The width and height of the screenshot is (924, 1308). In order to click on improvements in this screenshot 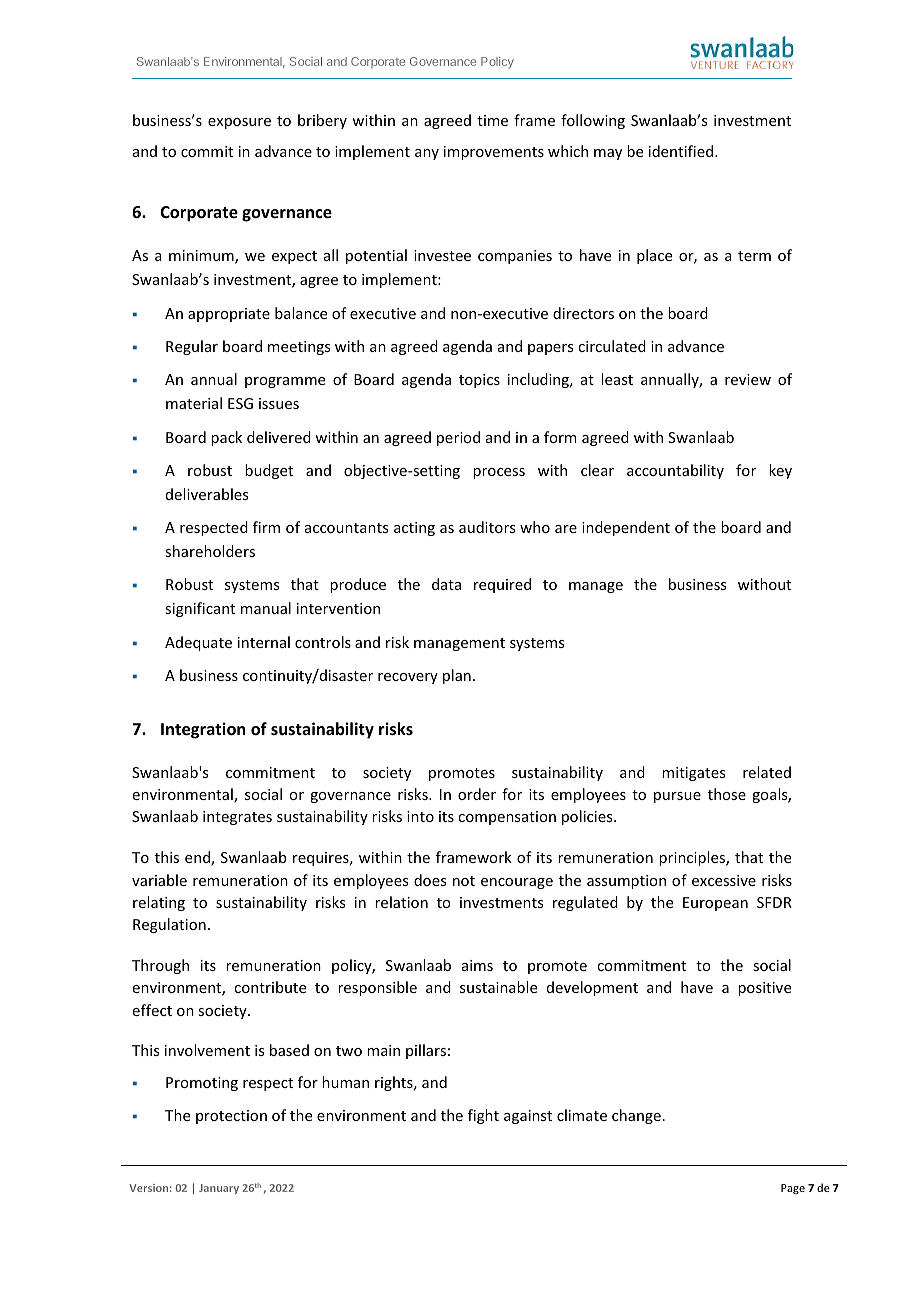, I will do `click(494, 153)`.
